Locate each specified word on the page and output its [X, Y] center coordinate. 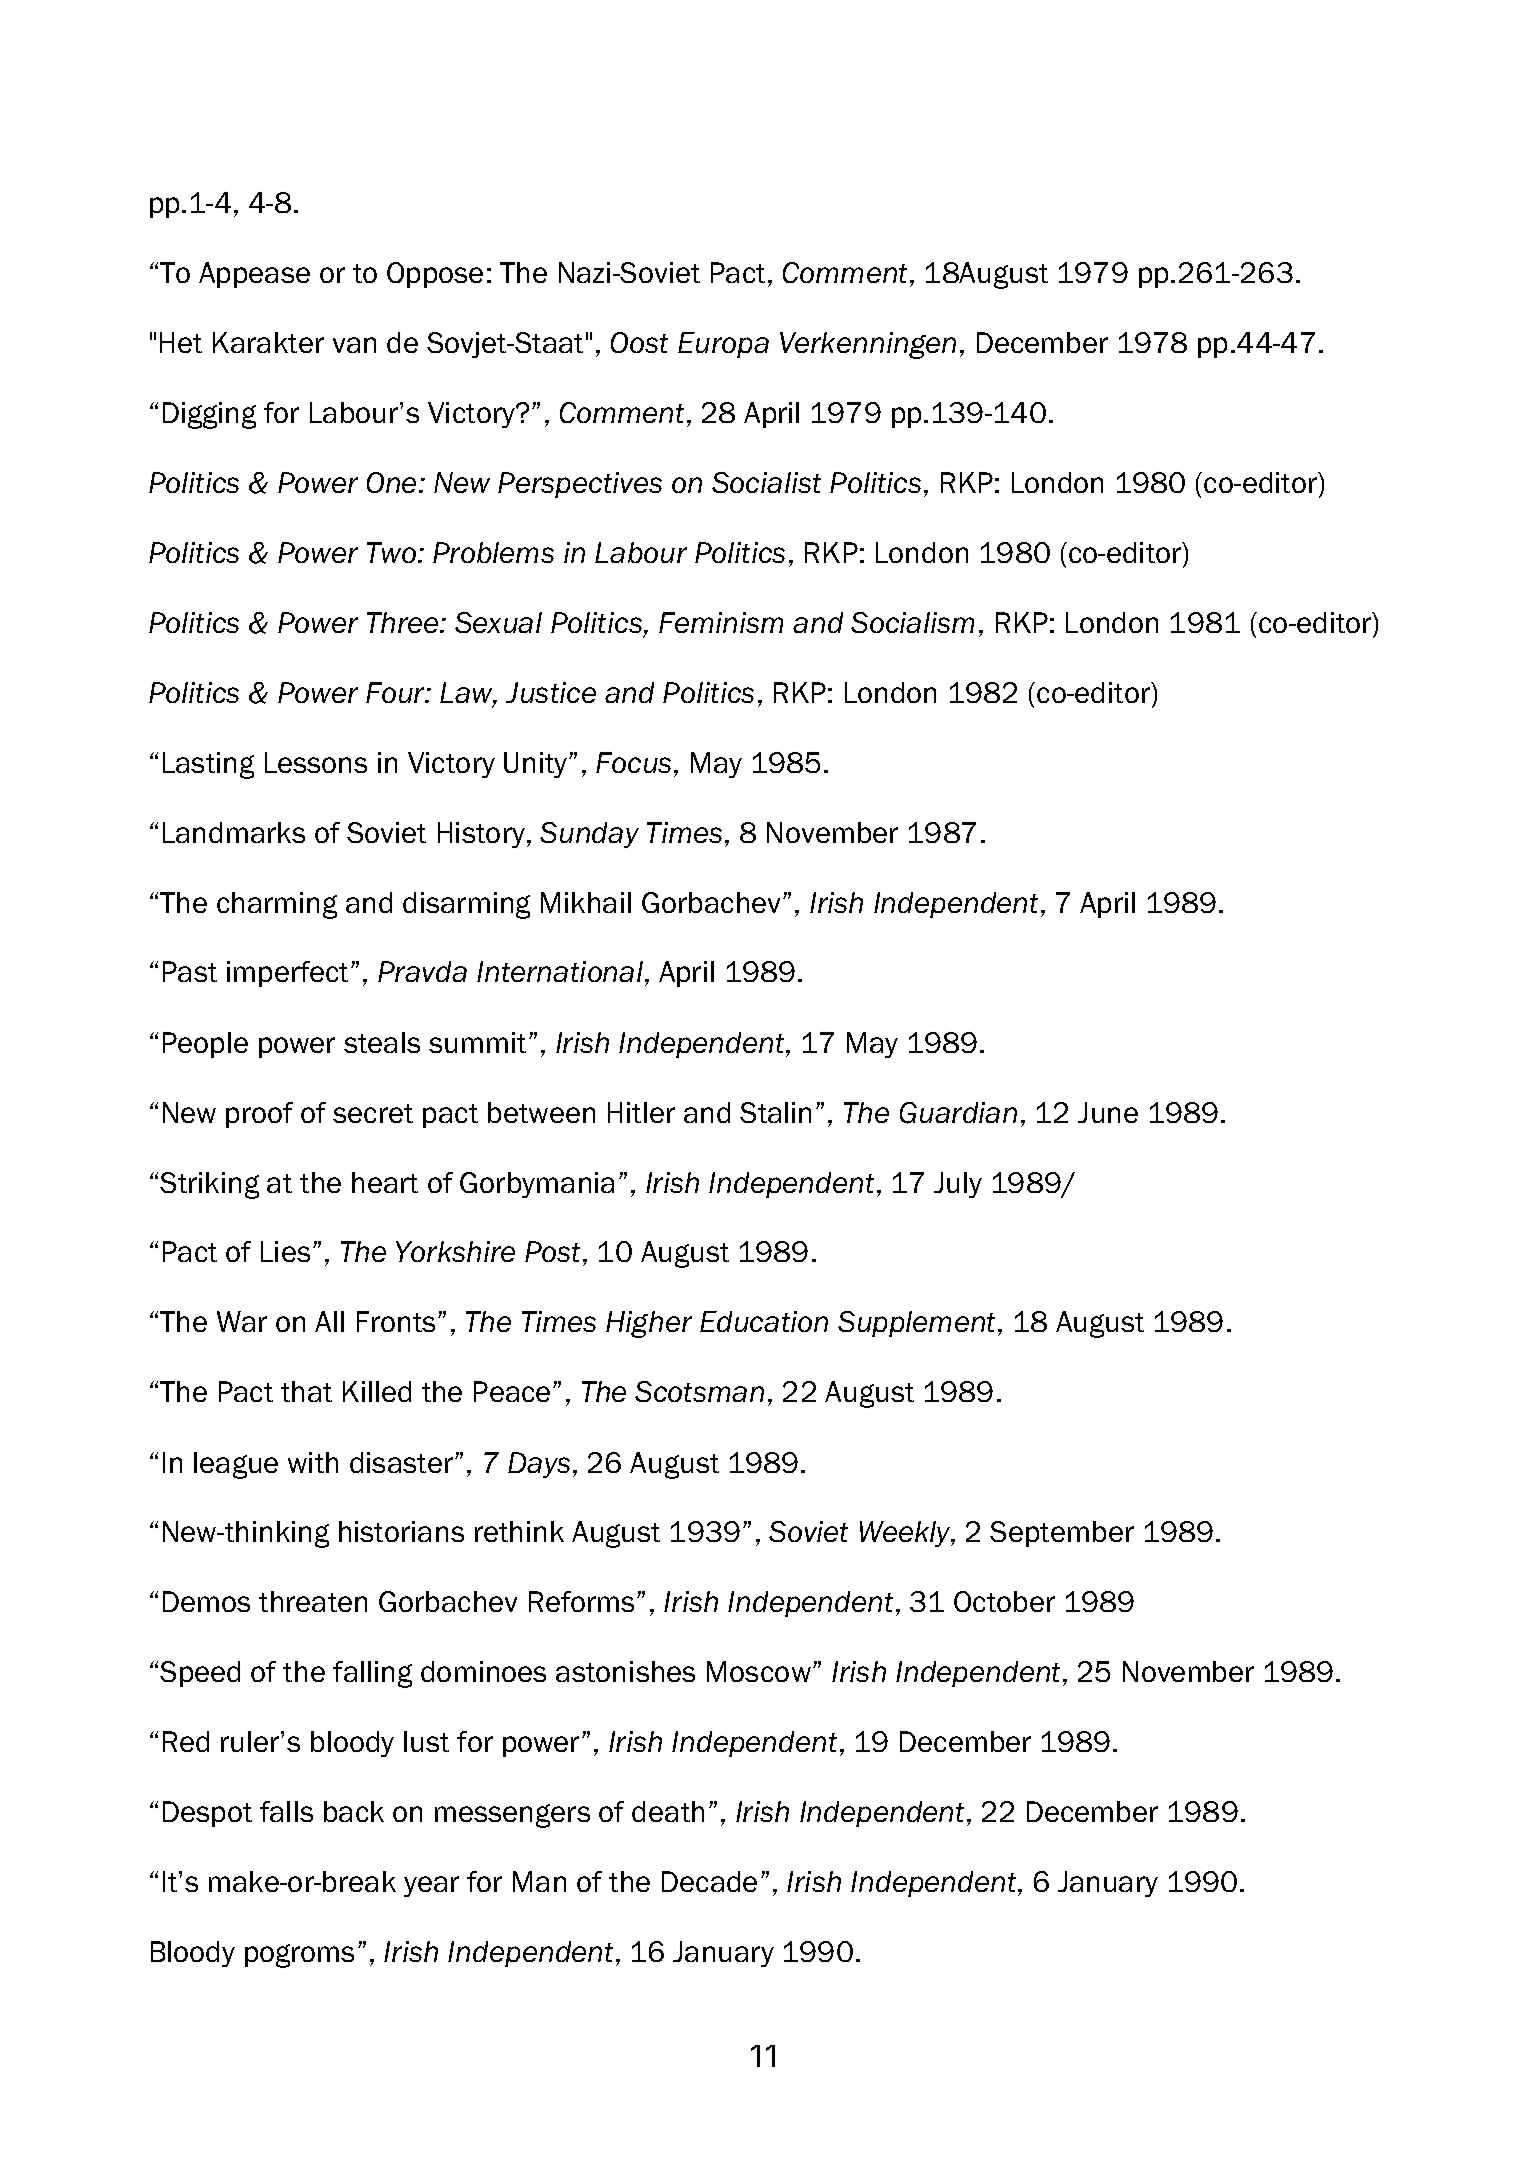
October [1004, 1601]
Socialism [912, 622]
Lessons [316, 762]
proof [259, 1115]
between [541, 1112]
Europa [723, 345]
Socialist [766, 482]
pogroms [299, 1956]
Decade [709, 1881]
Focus [633, 762]
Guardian [958, 1113]
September [1062, 1534]
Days [539, 1465]
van [354, 345]
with [313, 1462]
